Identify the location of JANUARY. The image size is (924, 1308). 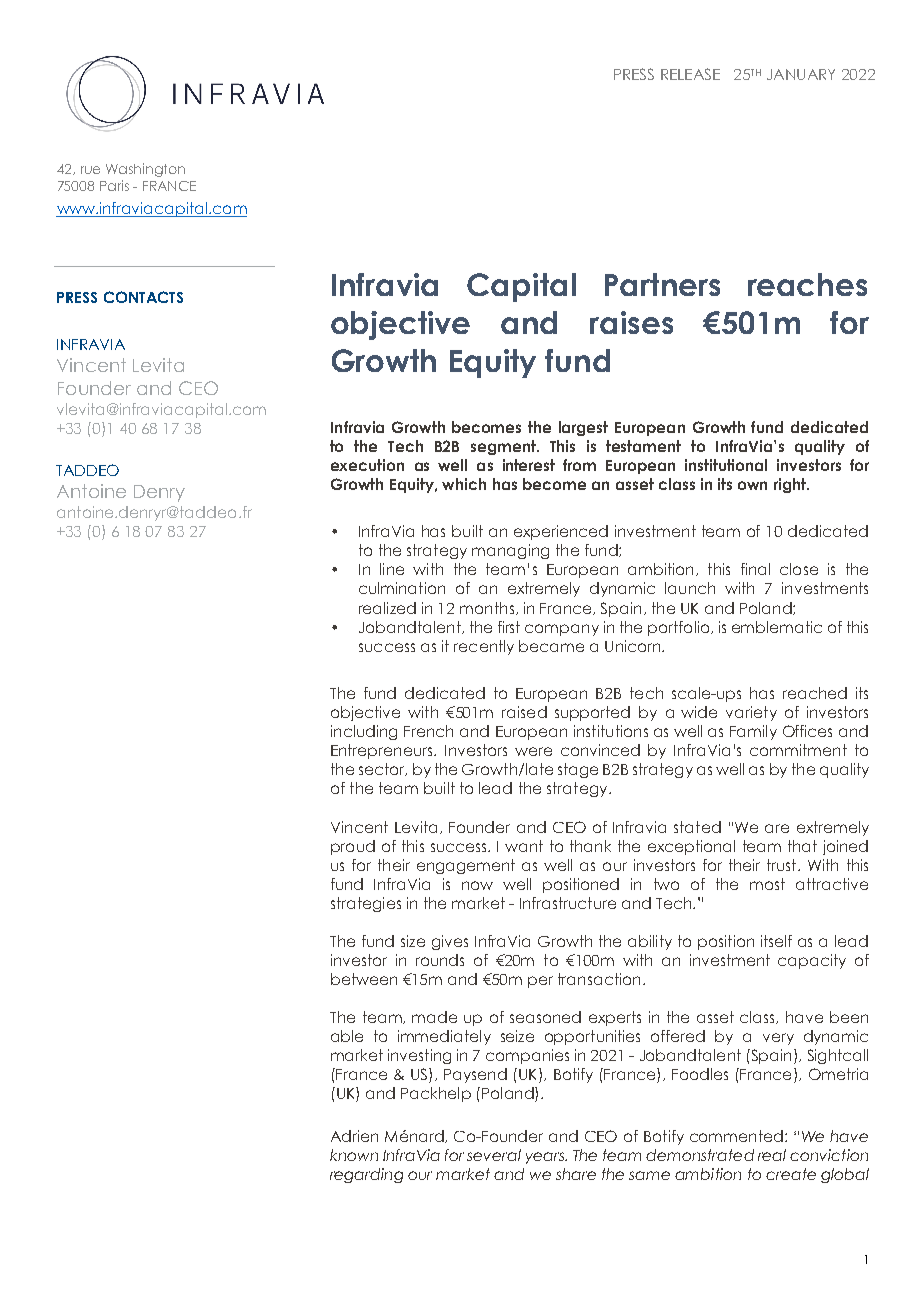
(801, 74).
